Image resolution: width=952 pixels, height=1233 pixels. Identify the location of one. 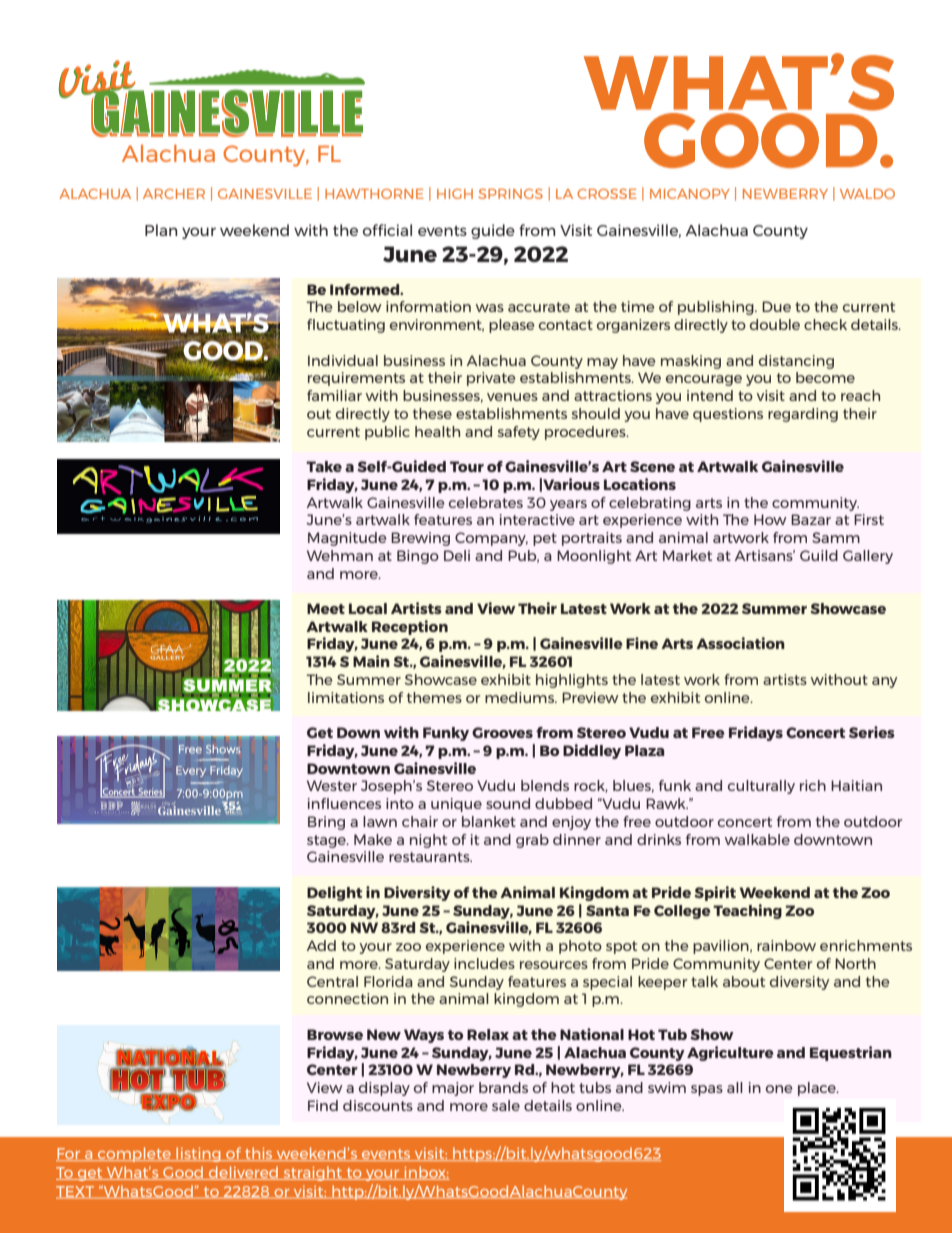
(779, 1089).
